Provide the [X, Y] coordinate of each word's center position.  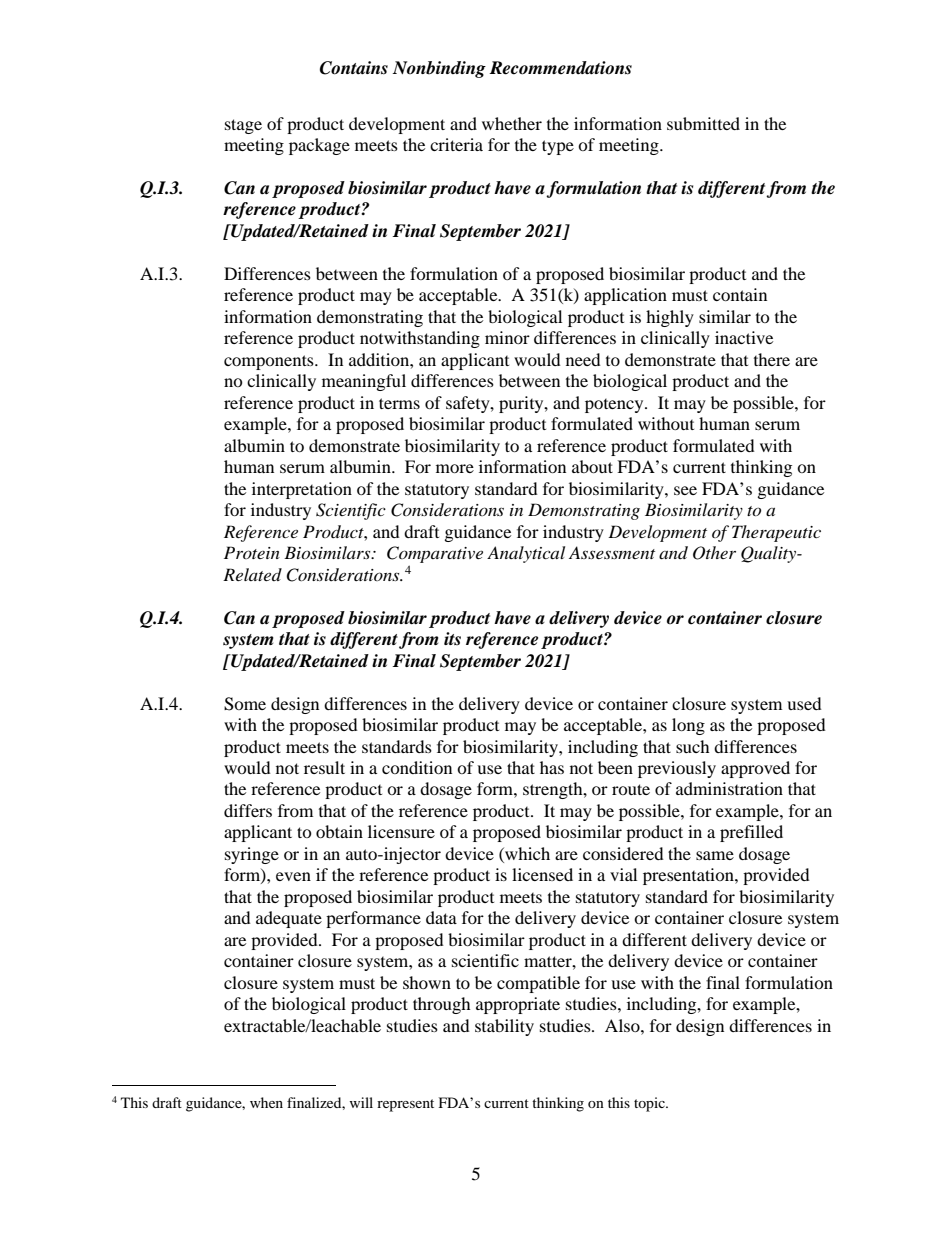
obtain [339, 831]
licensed [542, 874]
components [270, 362]
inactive [744, 337]
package [319, 146]
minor [507, 337]
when [266, 1102]
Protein [252, 552]
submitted [703, 123]
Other [714, 553]
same [715, 855]
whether [512, 123]
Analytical [526, 554]
